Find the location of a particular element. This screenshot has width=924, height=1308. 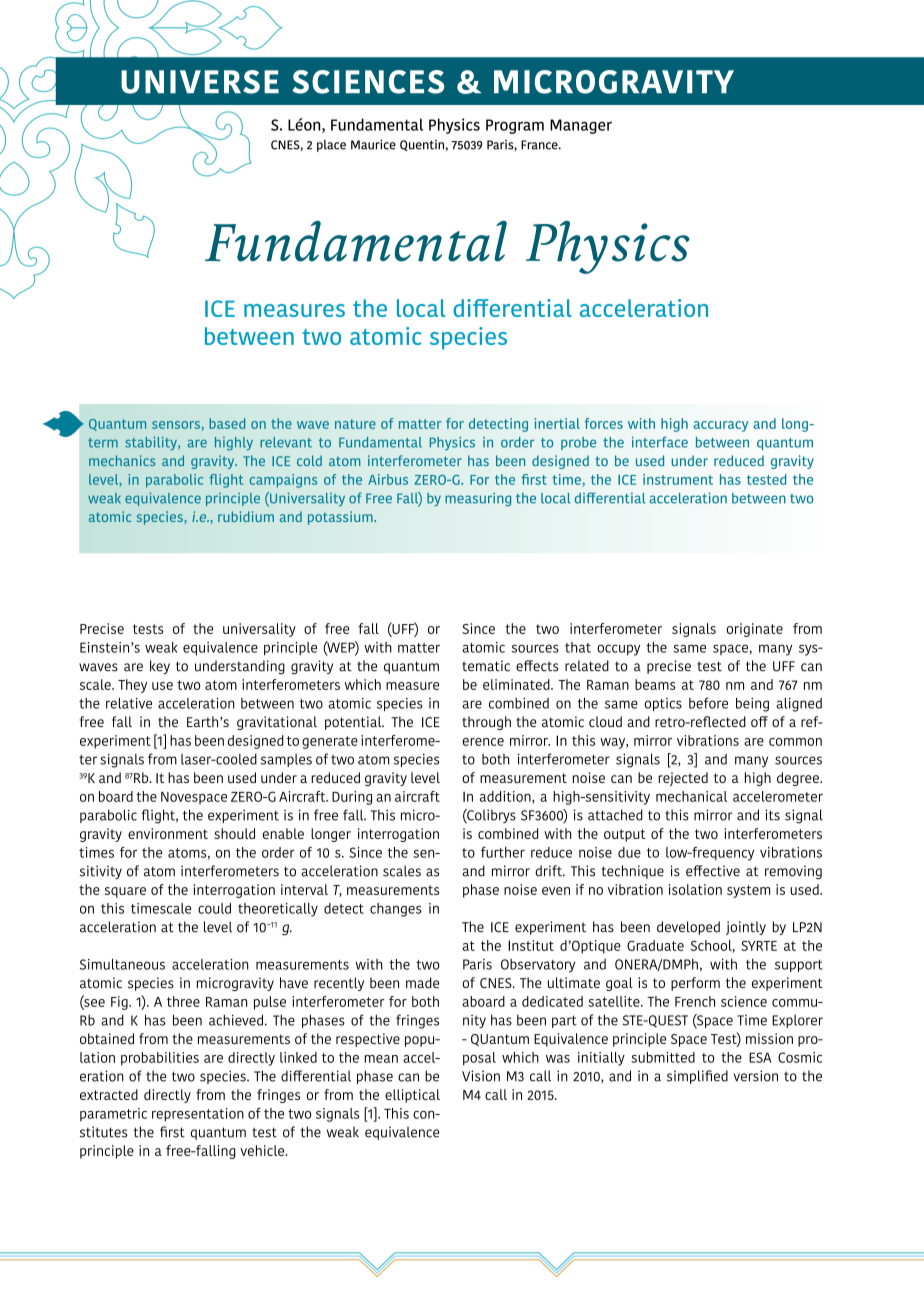

Manager is located at coordinates (581, 126).
